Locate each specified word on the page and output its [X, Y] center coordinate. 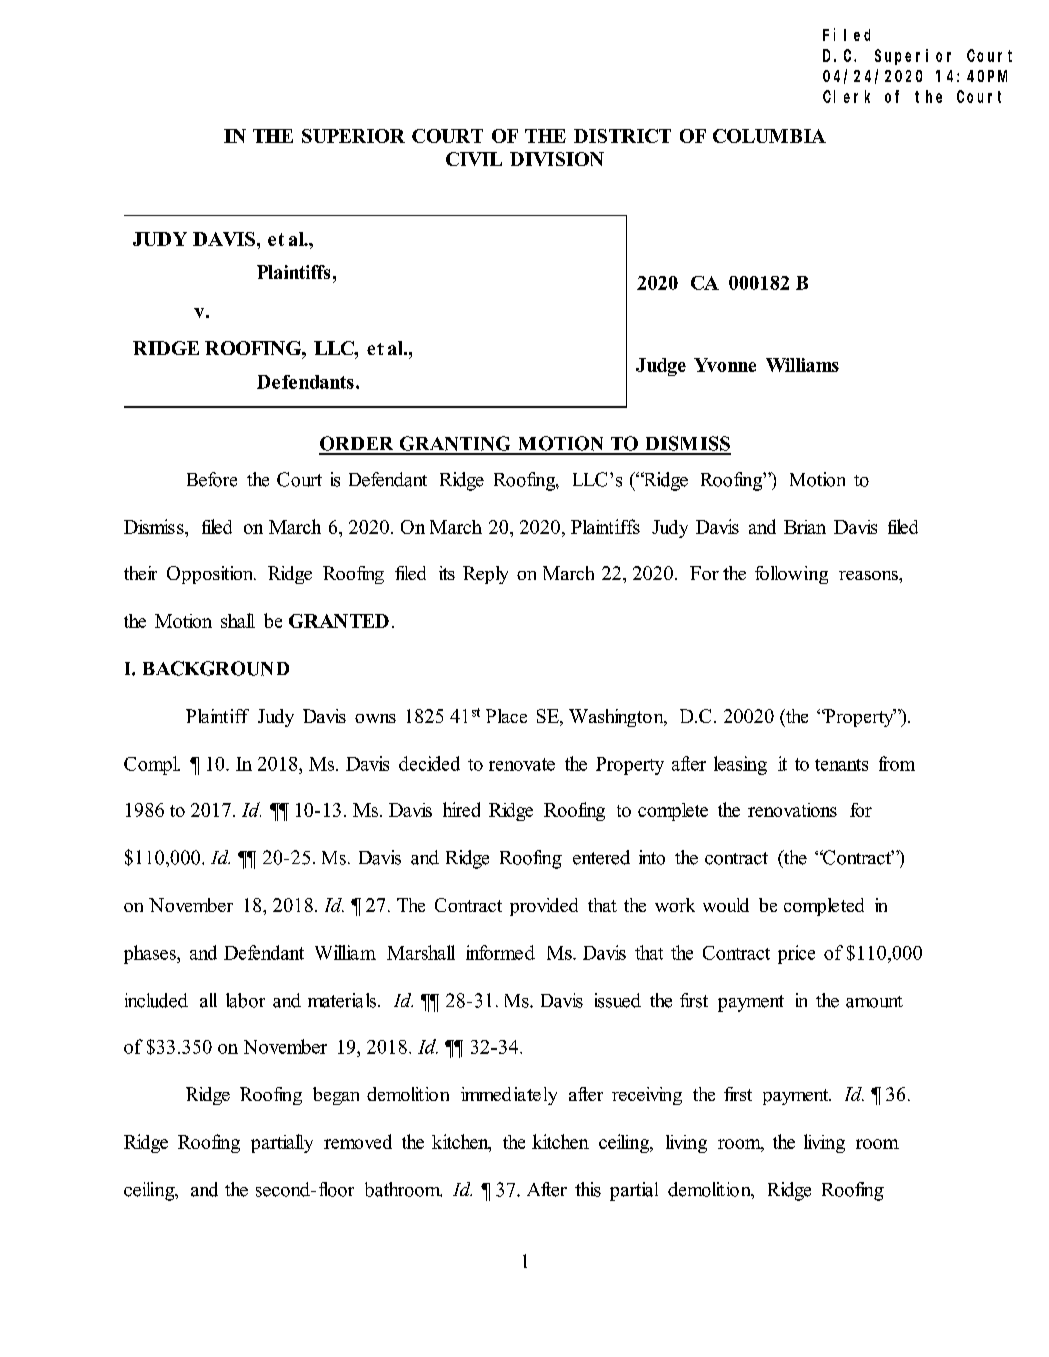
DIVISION [557, 159]
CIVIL [474, 159]
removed [358, 1141]
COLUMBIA [769, 136]
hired [461, 809]
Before [212, 479]
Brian [805, 527]
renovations [792, 810]
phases [151, 954]
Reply [485, 575]
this [588, 1189]
